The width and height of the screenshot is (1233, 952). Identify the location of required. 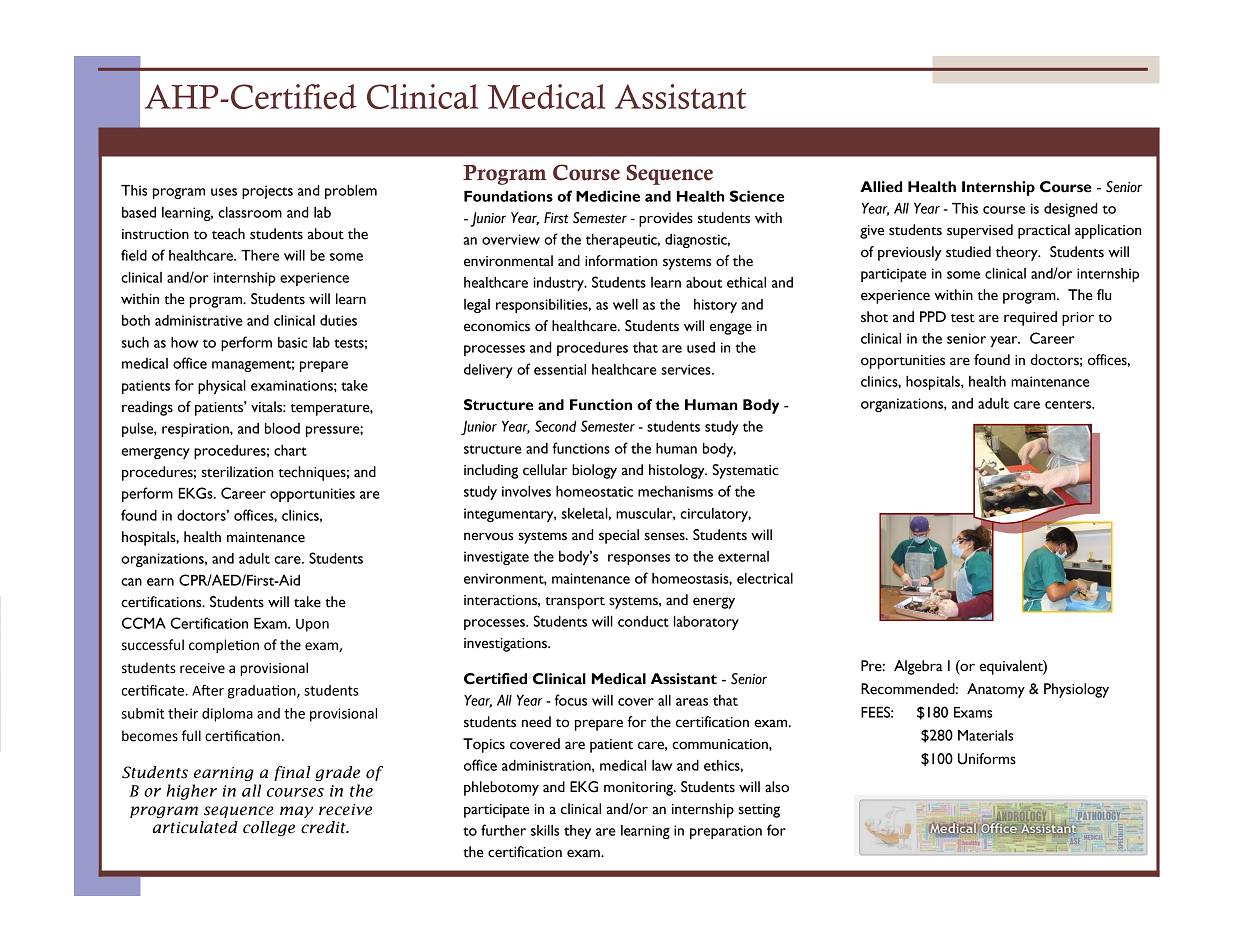
(1030, 318).
